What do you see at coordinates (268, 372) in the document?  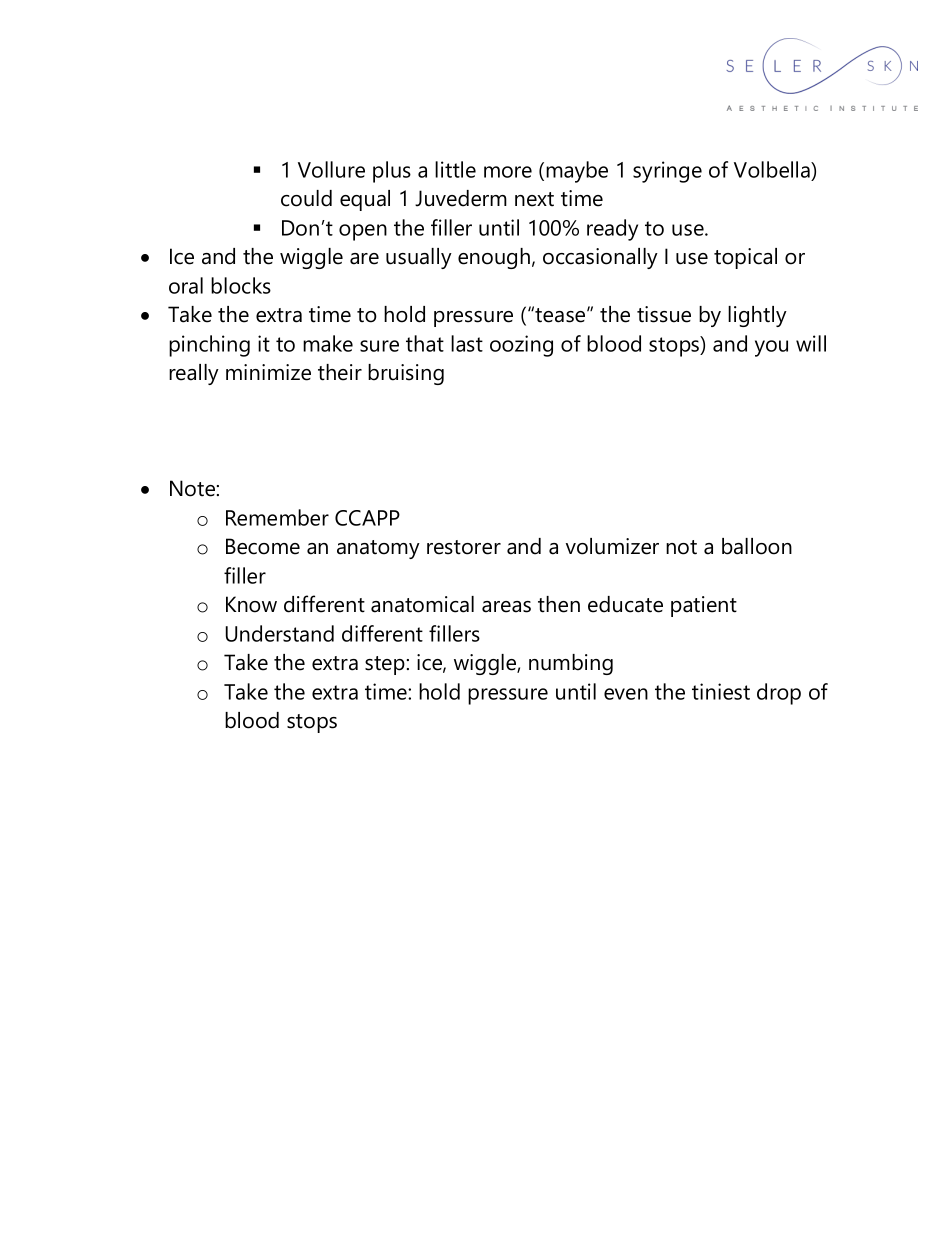 I see `minimize` at bounding box center [268, 372].
